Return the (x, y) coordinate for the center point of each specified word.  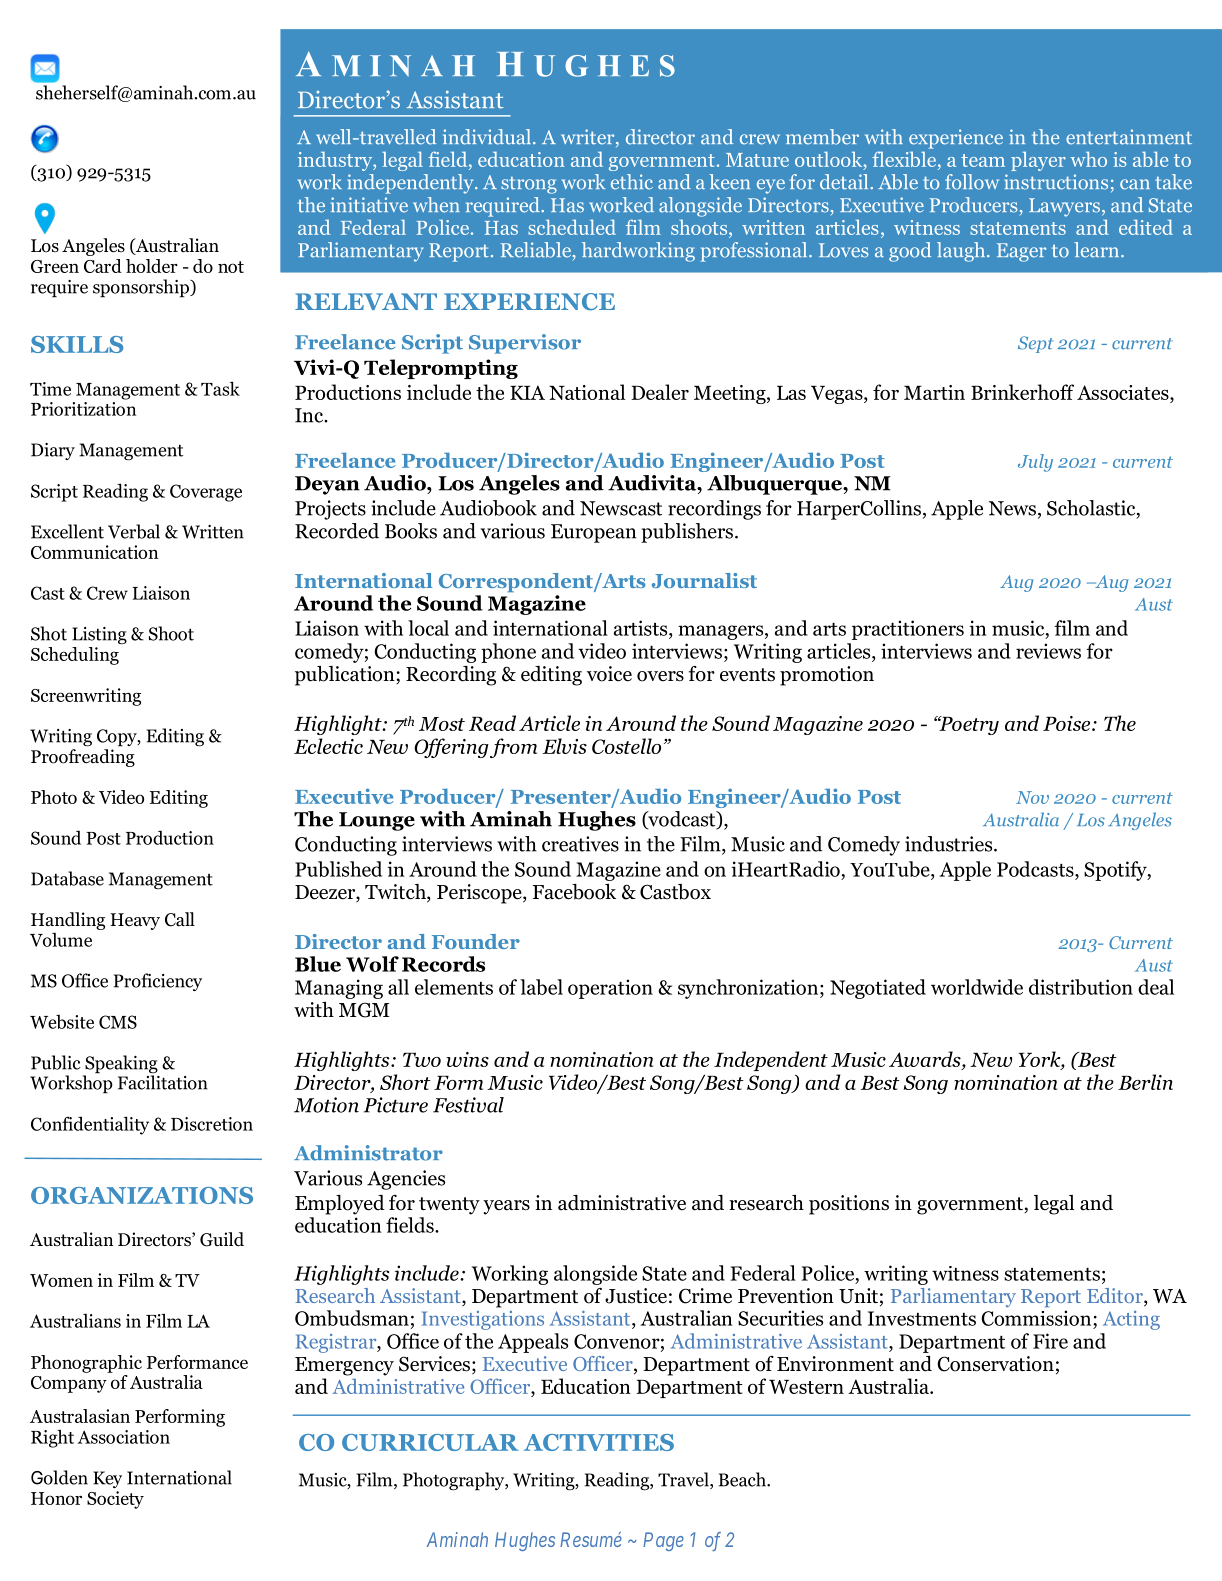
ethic (632, 182)
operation (610, 989)
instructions (1056, 182)
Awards (926, 1060)
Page (663, 1541)
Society (115, 1500)
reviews (1048, 651)
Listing (99, 635)
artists (642, 628)
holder (152, 266)
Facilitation (163, 1082)
